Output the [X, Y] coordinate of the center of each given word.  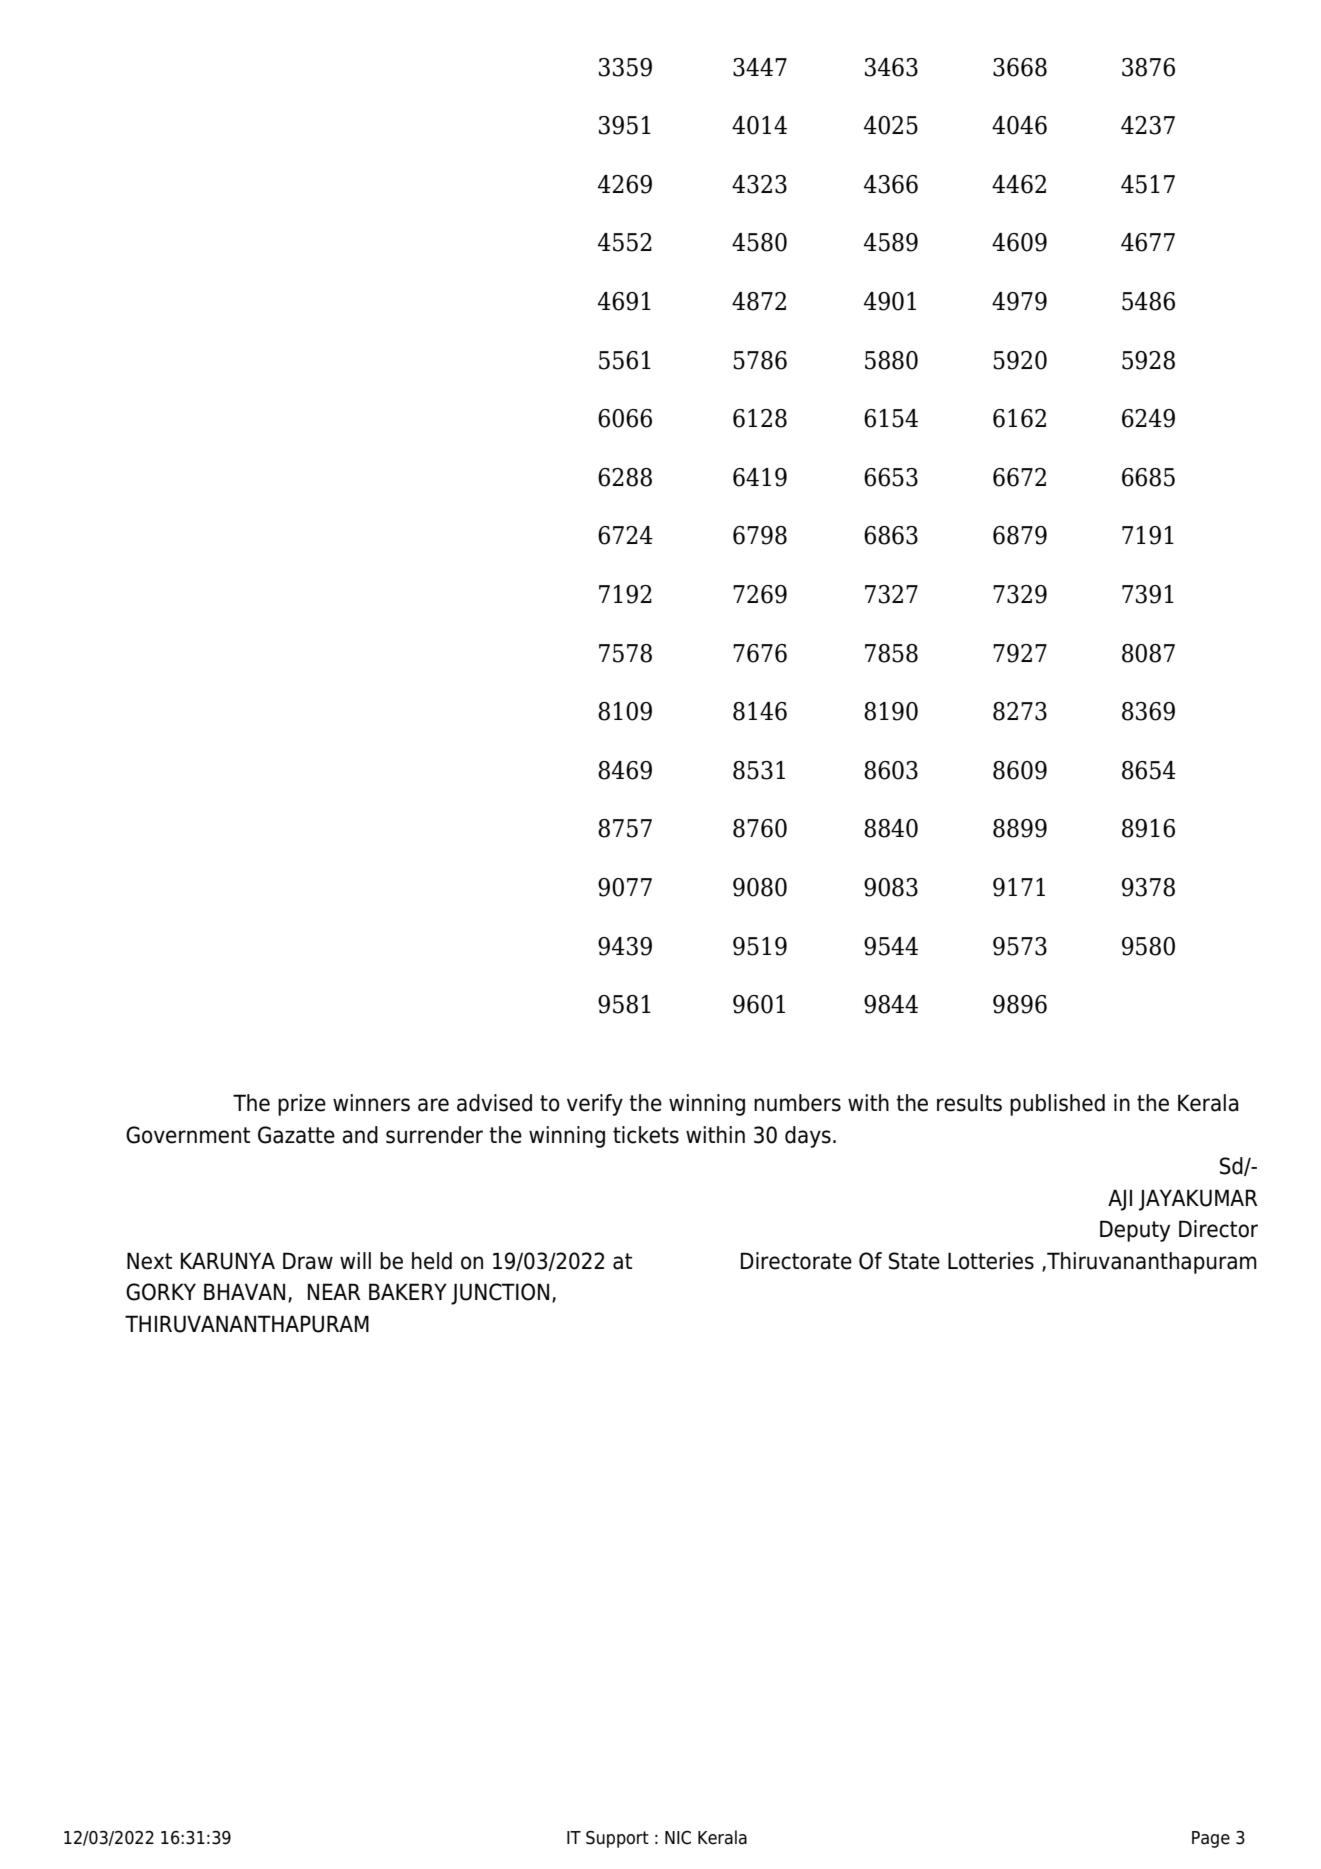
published [1057, 1105]
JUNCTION [500, 1294]
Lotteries [991, 1261]
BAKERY [408, 1291]
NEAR [334, 1291]
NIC [678, 1838]
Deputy [1135, 1231]
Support [617, 1839]
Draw [308, 1261]
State [914, 1261]
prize [302, 1105]
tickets [646, 1135]
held [432, 1261]
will [355, 1260]
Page [1211, 1839]
